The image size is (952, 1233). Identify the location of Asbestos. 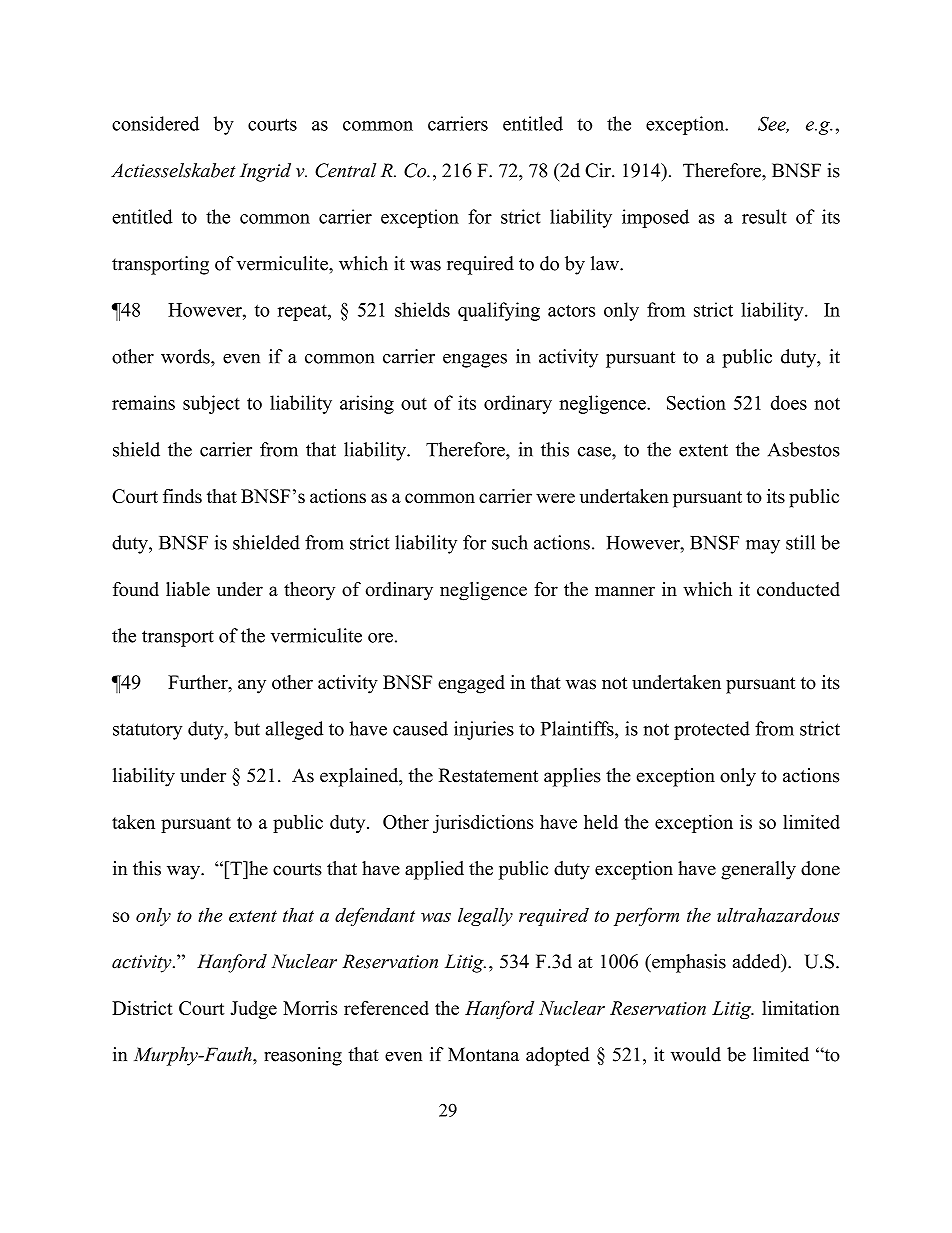
(804, 449).
